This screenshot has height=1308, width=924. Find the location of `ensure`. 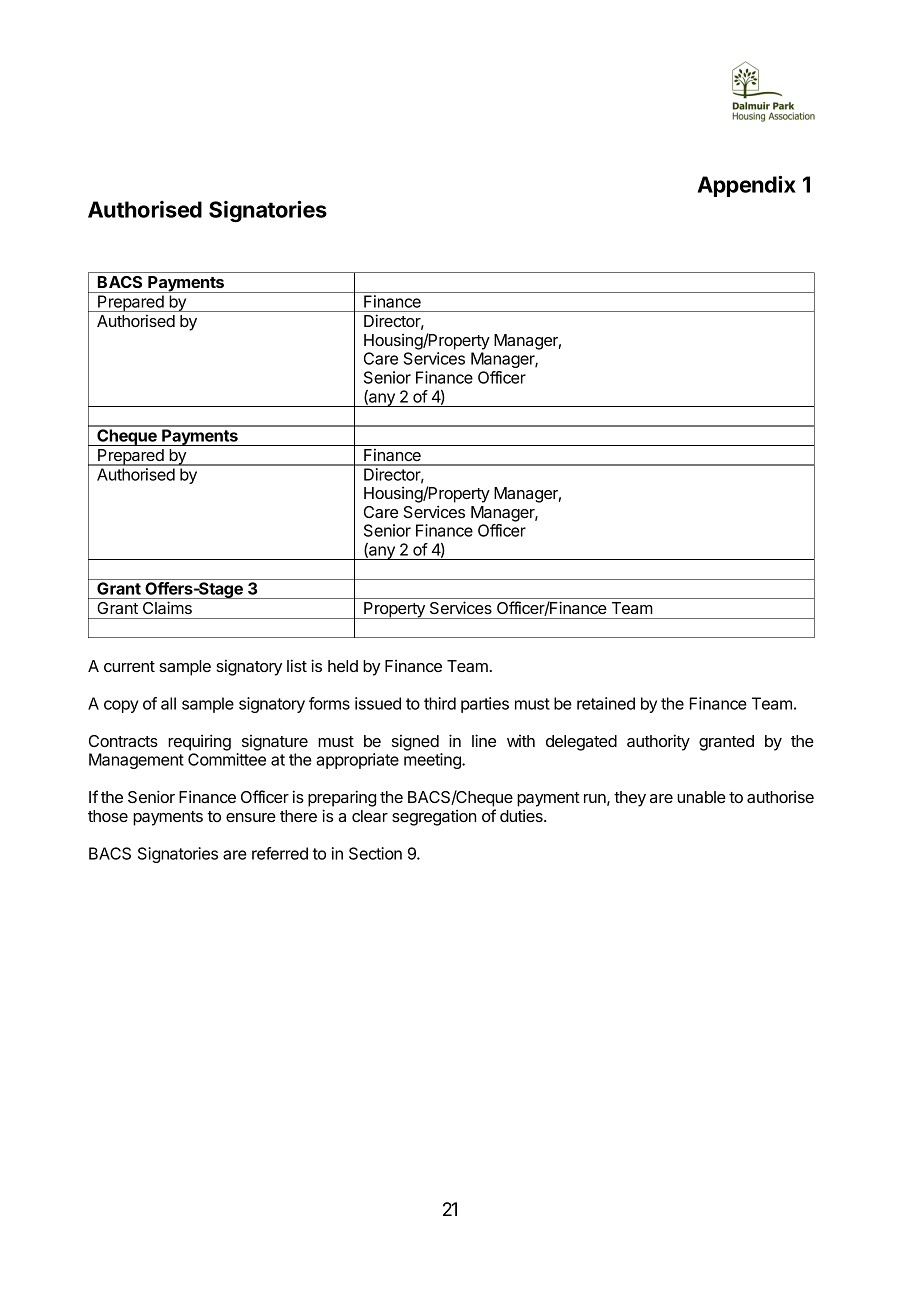

ensure is located at coordinates (251, 817).
